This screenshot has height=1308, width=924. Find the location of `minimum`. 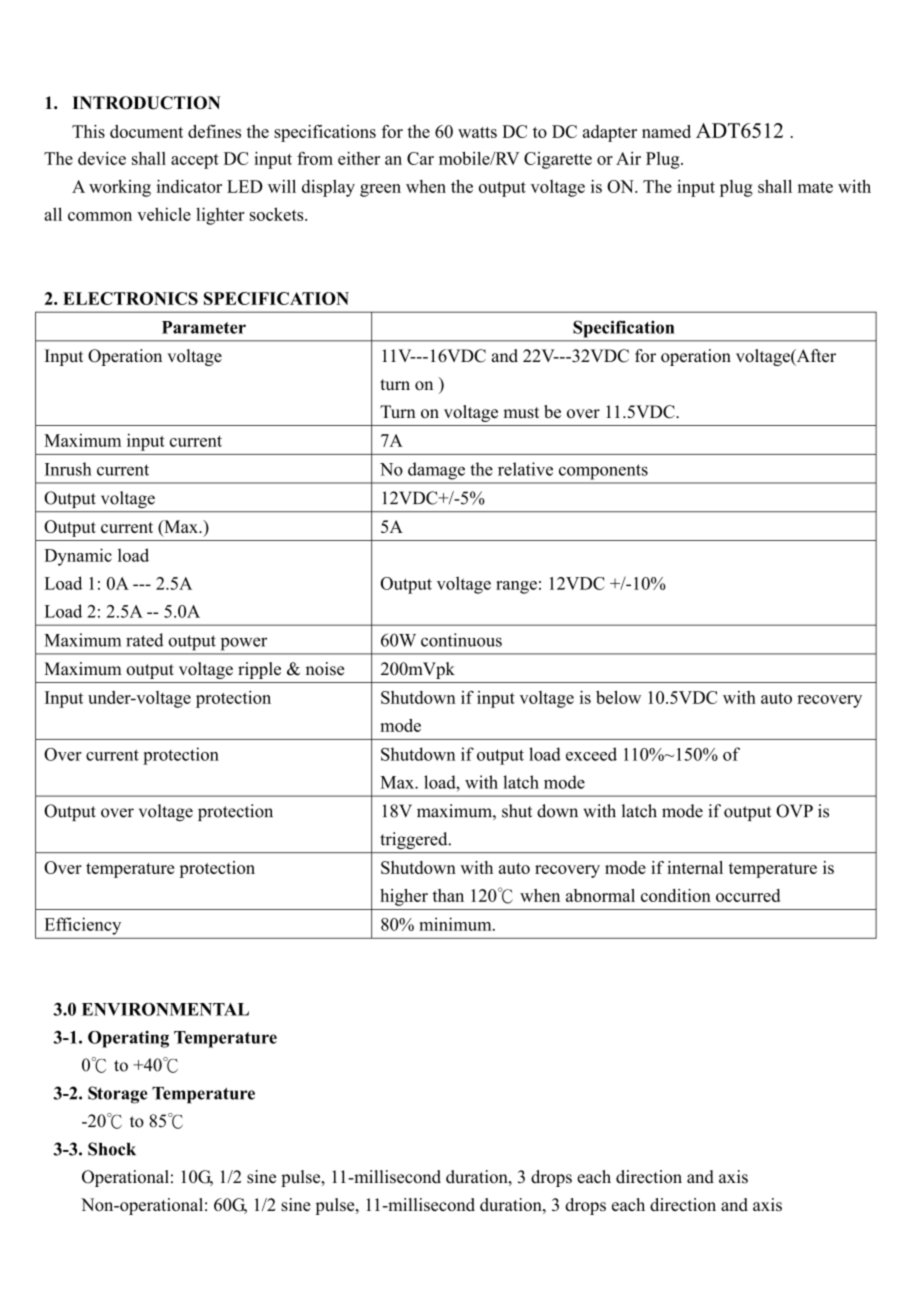

minimum is located at coordinates (456, 924).
